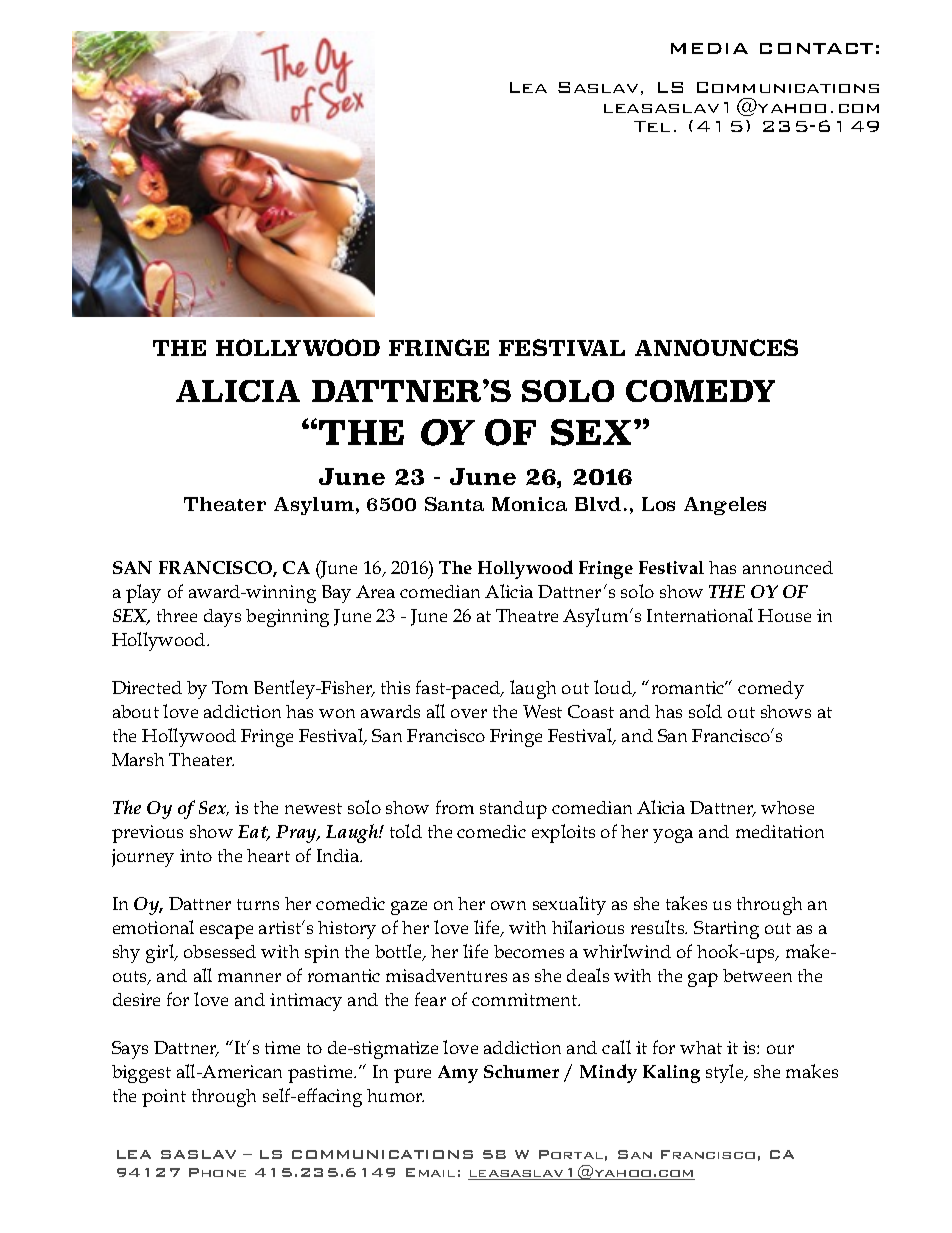  Describe the element at coordinates (222, 618) in the document. I see `days` at that location.
